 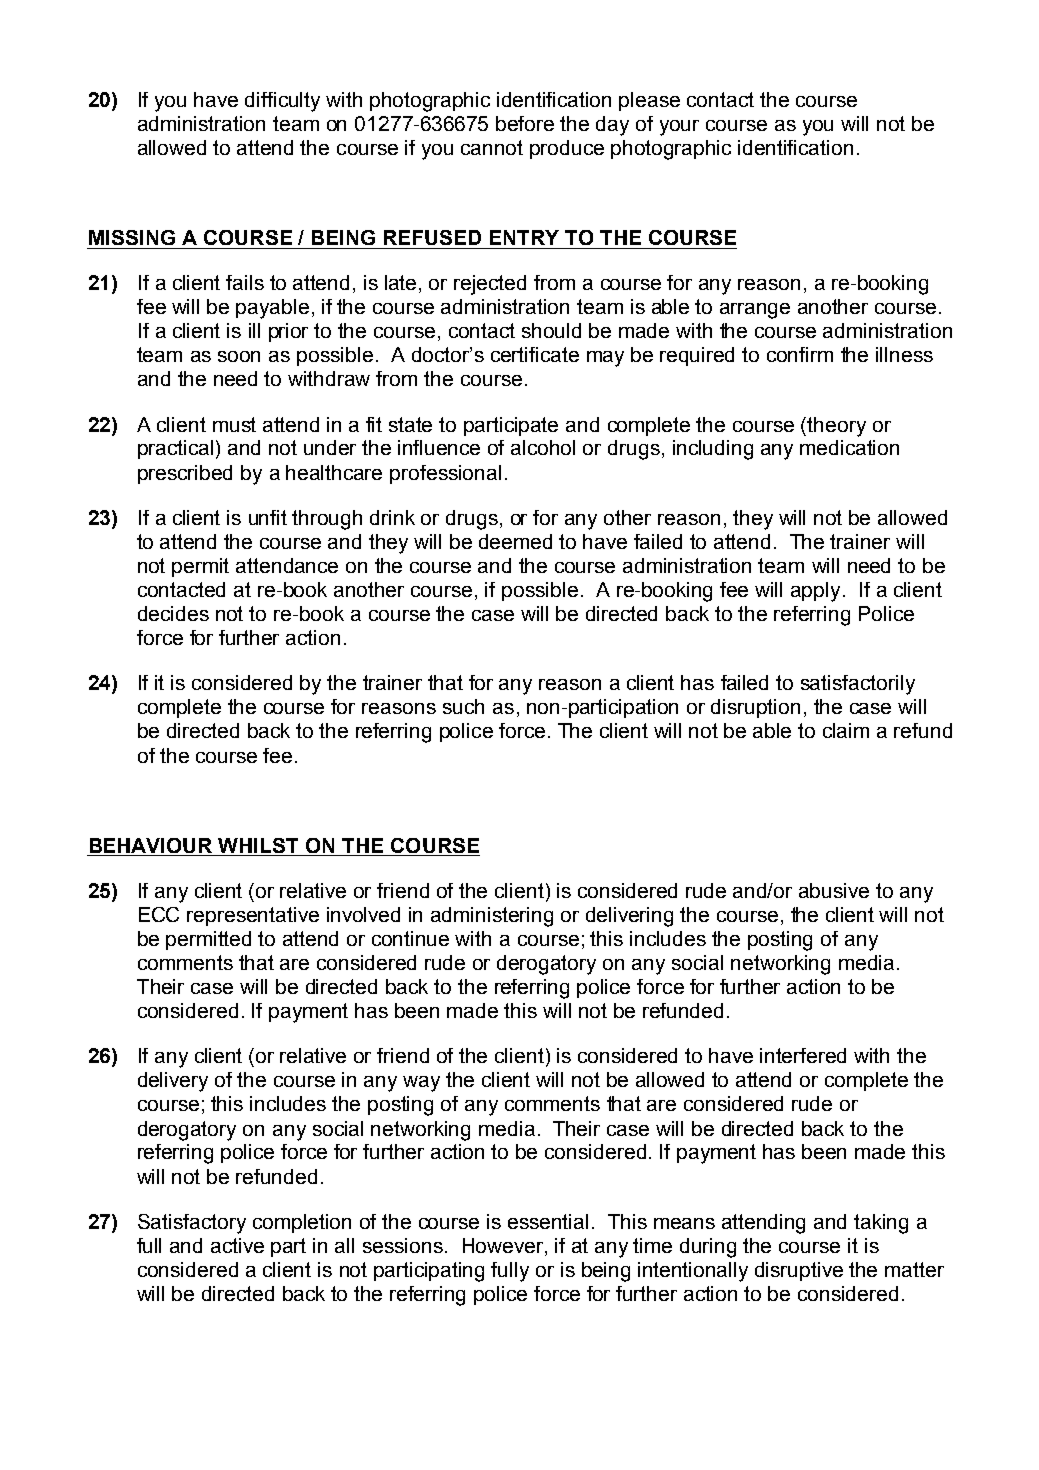 I want to click on difficulty, so click(x=282, y=102).
